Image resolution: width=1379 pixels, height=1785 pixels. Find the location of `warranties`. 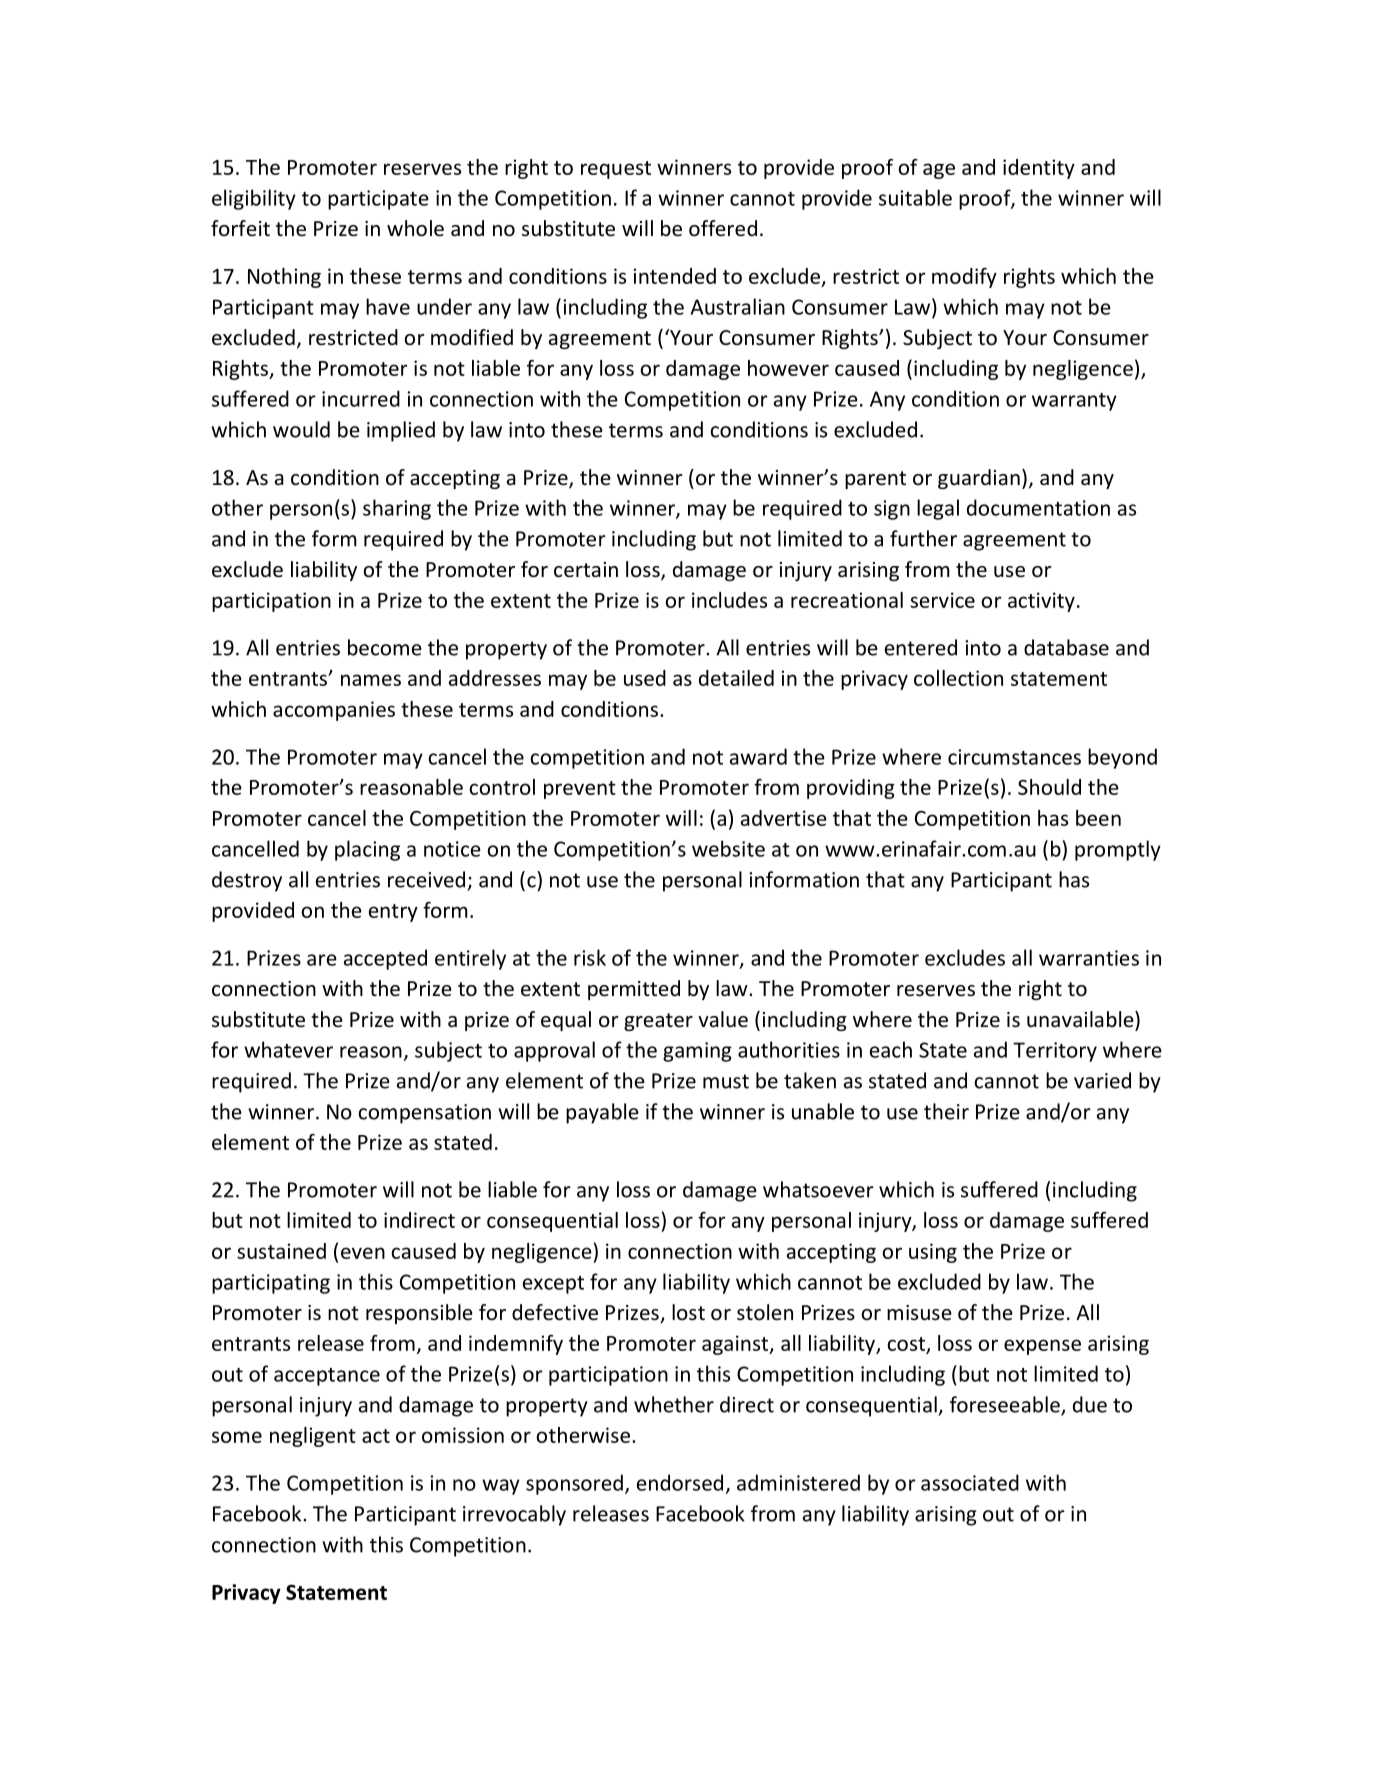

warranties is located at coordinates (1089, 958).
